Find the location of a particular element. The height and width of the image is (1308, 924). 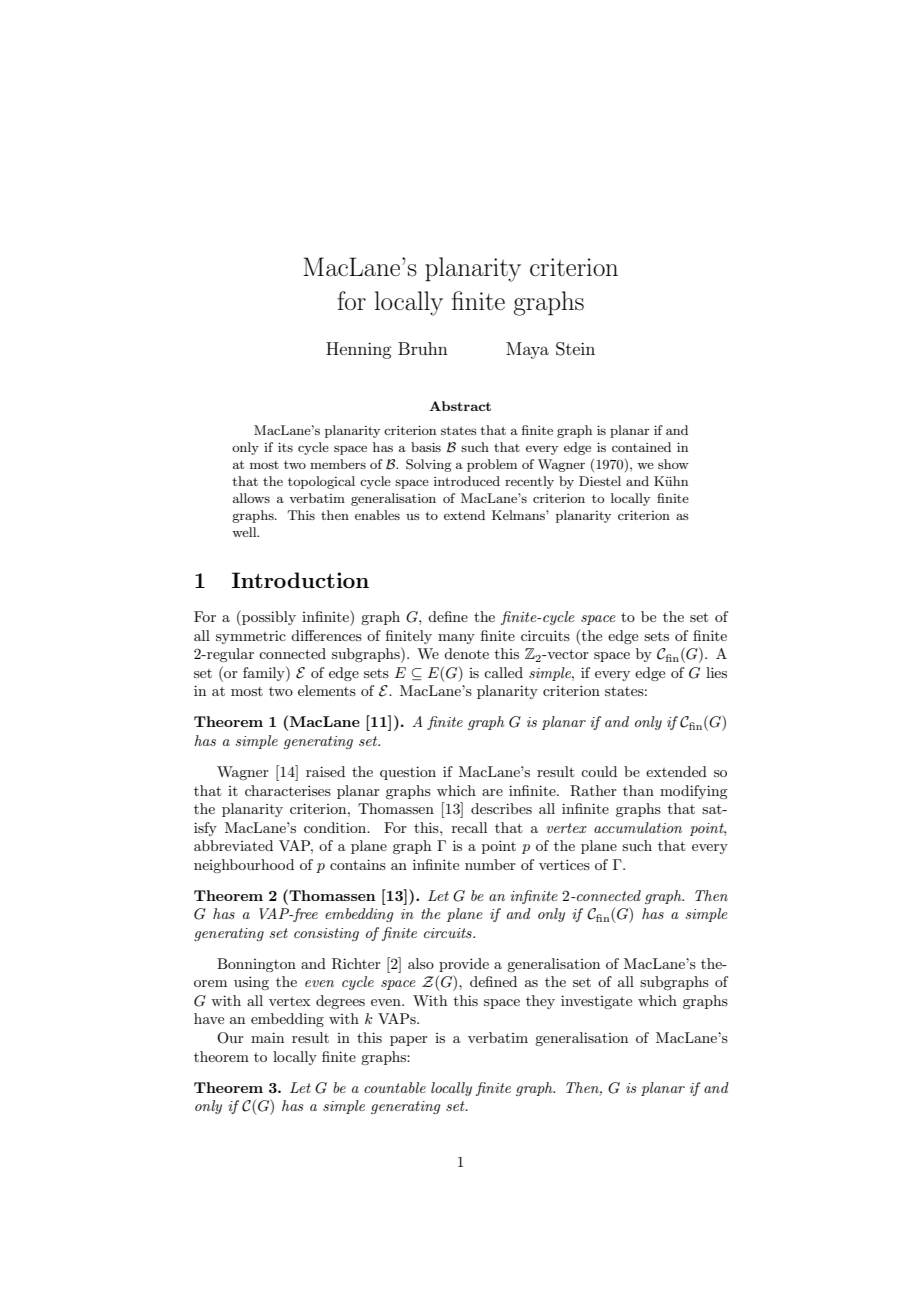

Henning is located at coordinates (359, 350).
